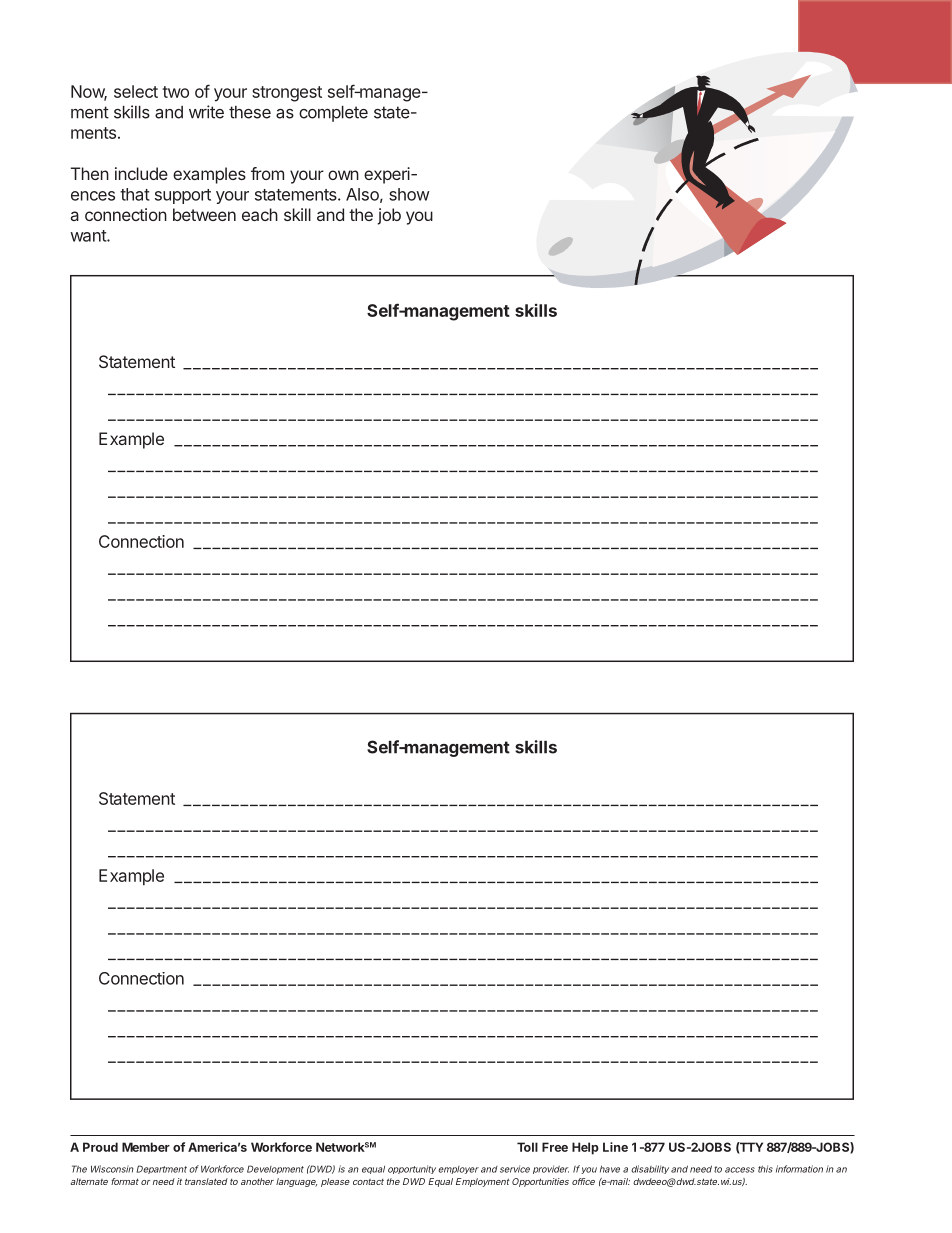 The width and height of the page is (952, 1233). What do you see at coordinates (409, 194) in the page?
I see `show` at bounding box center [409, 194].
